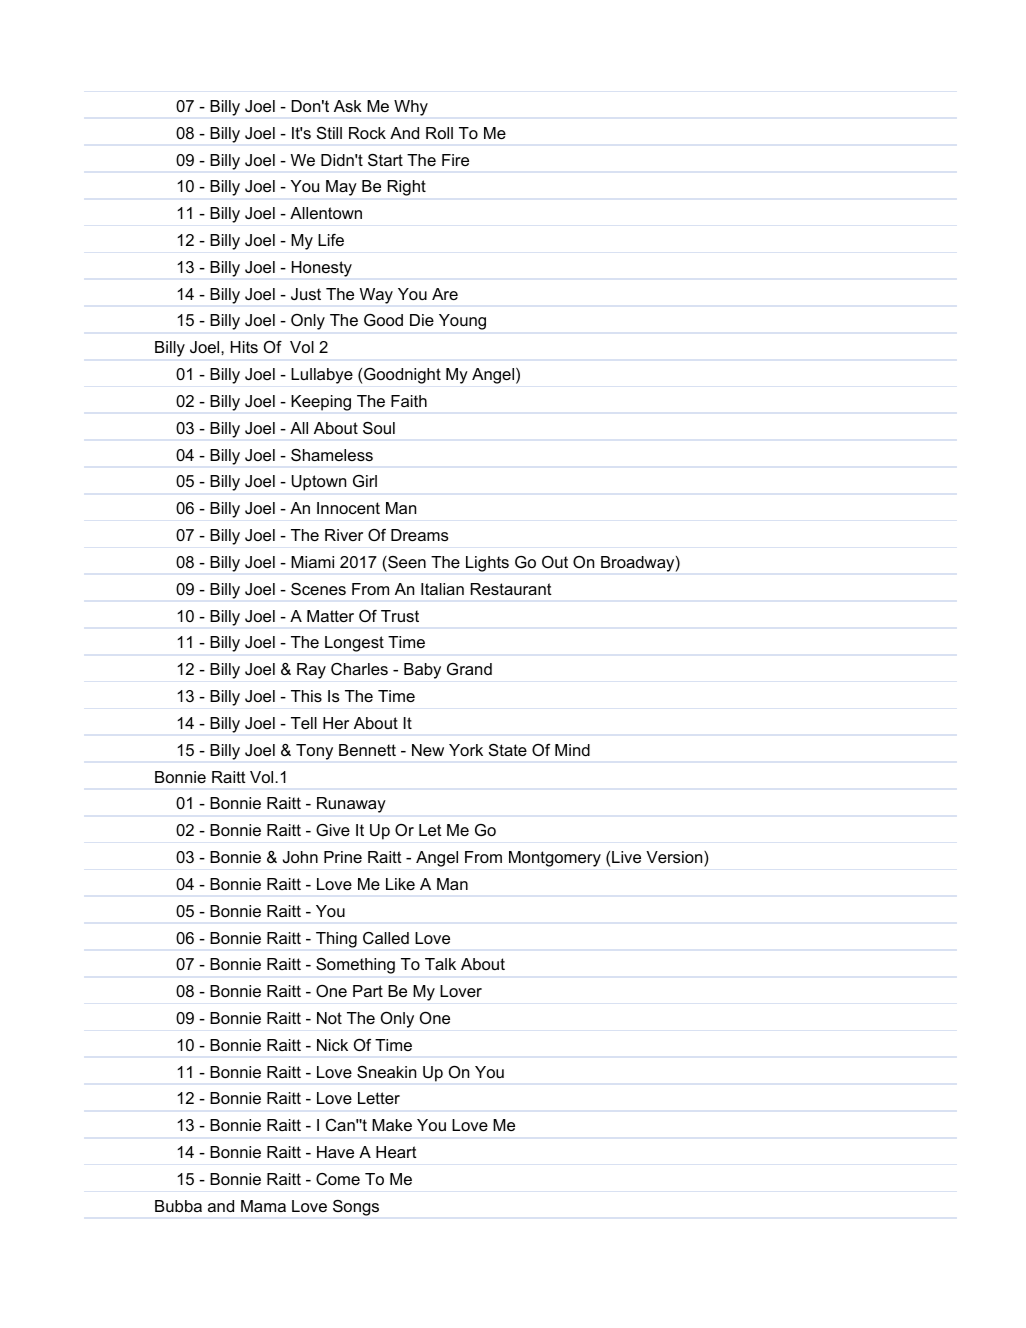 Image resolution: width=1026 pixels, height=1328 pixels. Describe the element at coordinates (572, 750) in the screenshot. I see `Mind` at that location.
